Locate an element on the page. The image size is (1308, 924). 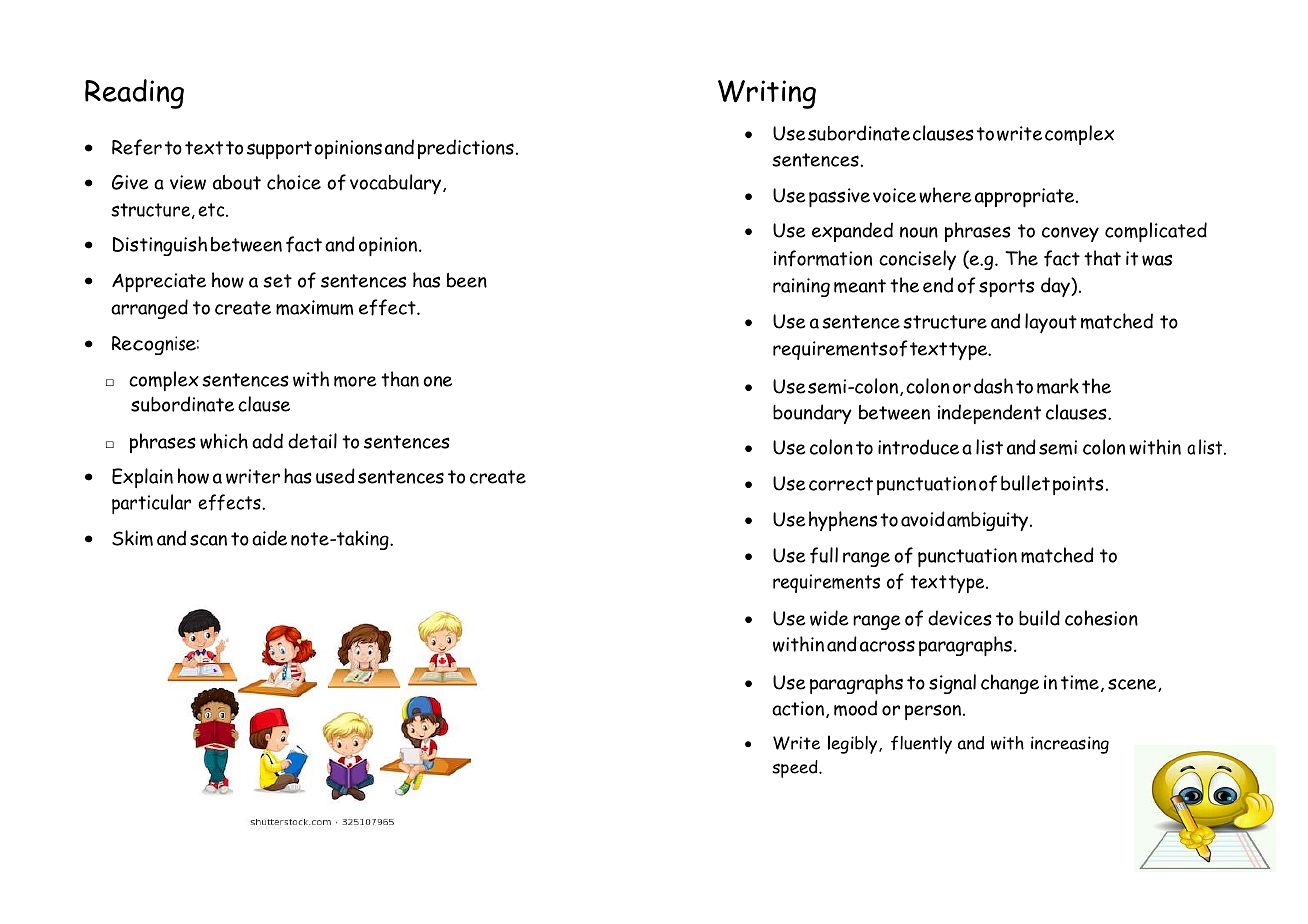
increasing is located at coordinates (1070, 745).
